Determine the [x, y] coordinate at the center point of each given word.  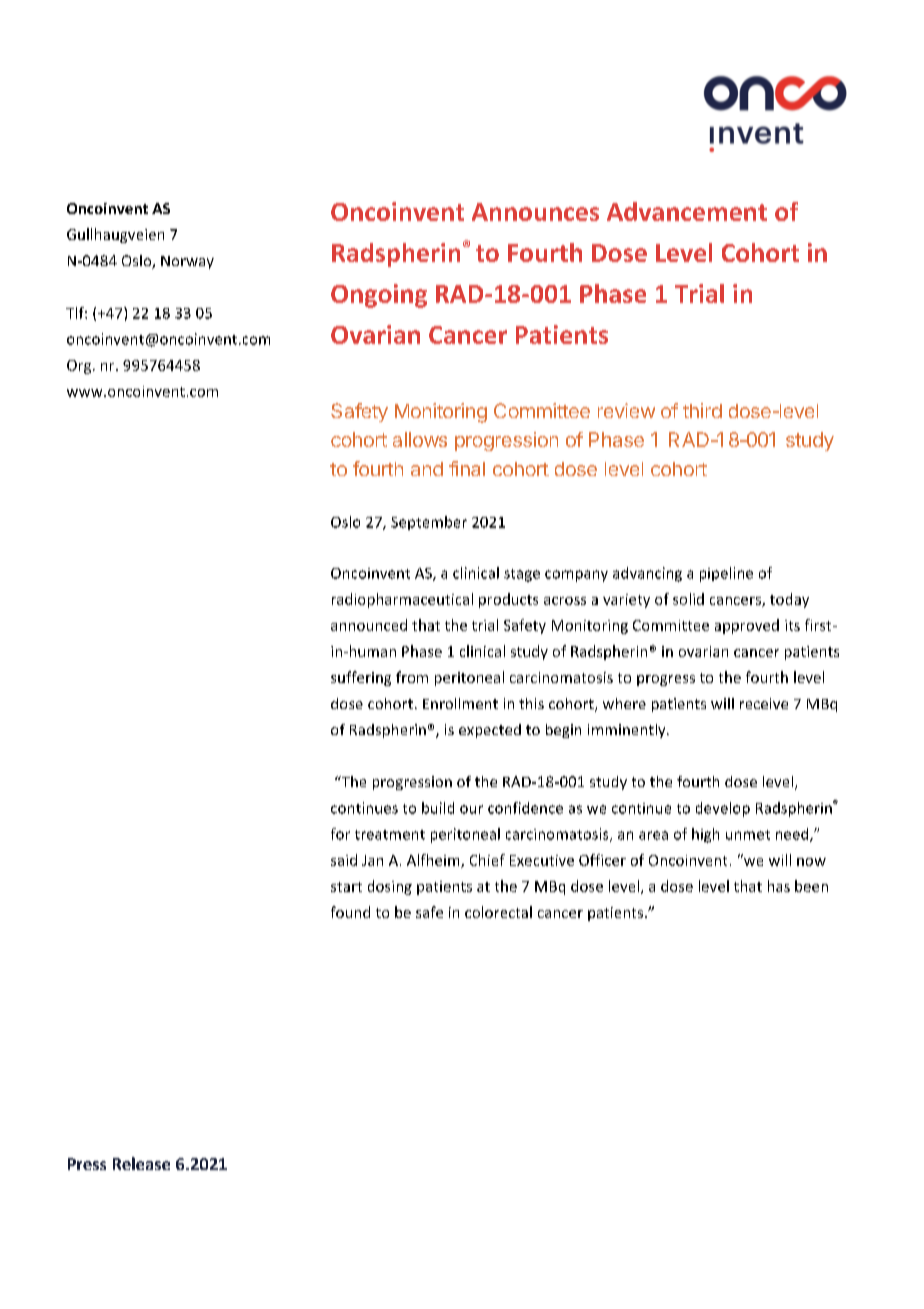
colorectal [498, 912]
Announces [535, 212]
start [346, 887]
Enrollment [460, 703]
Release [141, 1163]
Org [80, 367]
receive [764, 703]
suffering [361, 678]
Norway [187, 262]
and [427, 469]
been [811, 886]
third [702, 410]
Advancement [687, 211]
